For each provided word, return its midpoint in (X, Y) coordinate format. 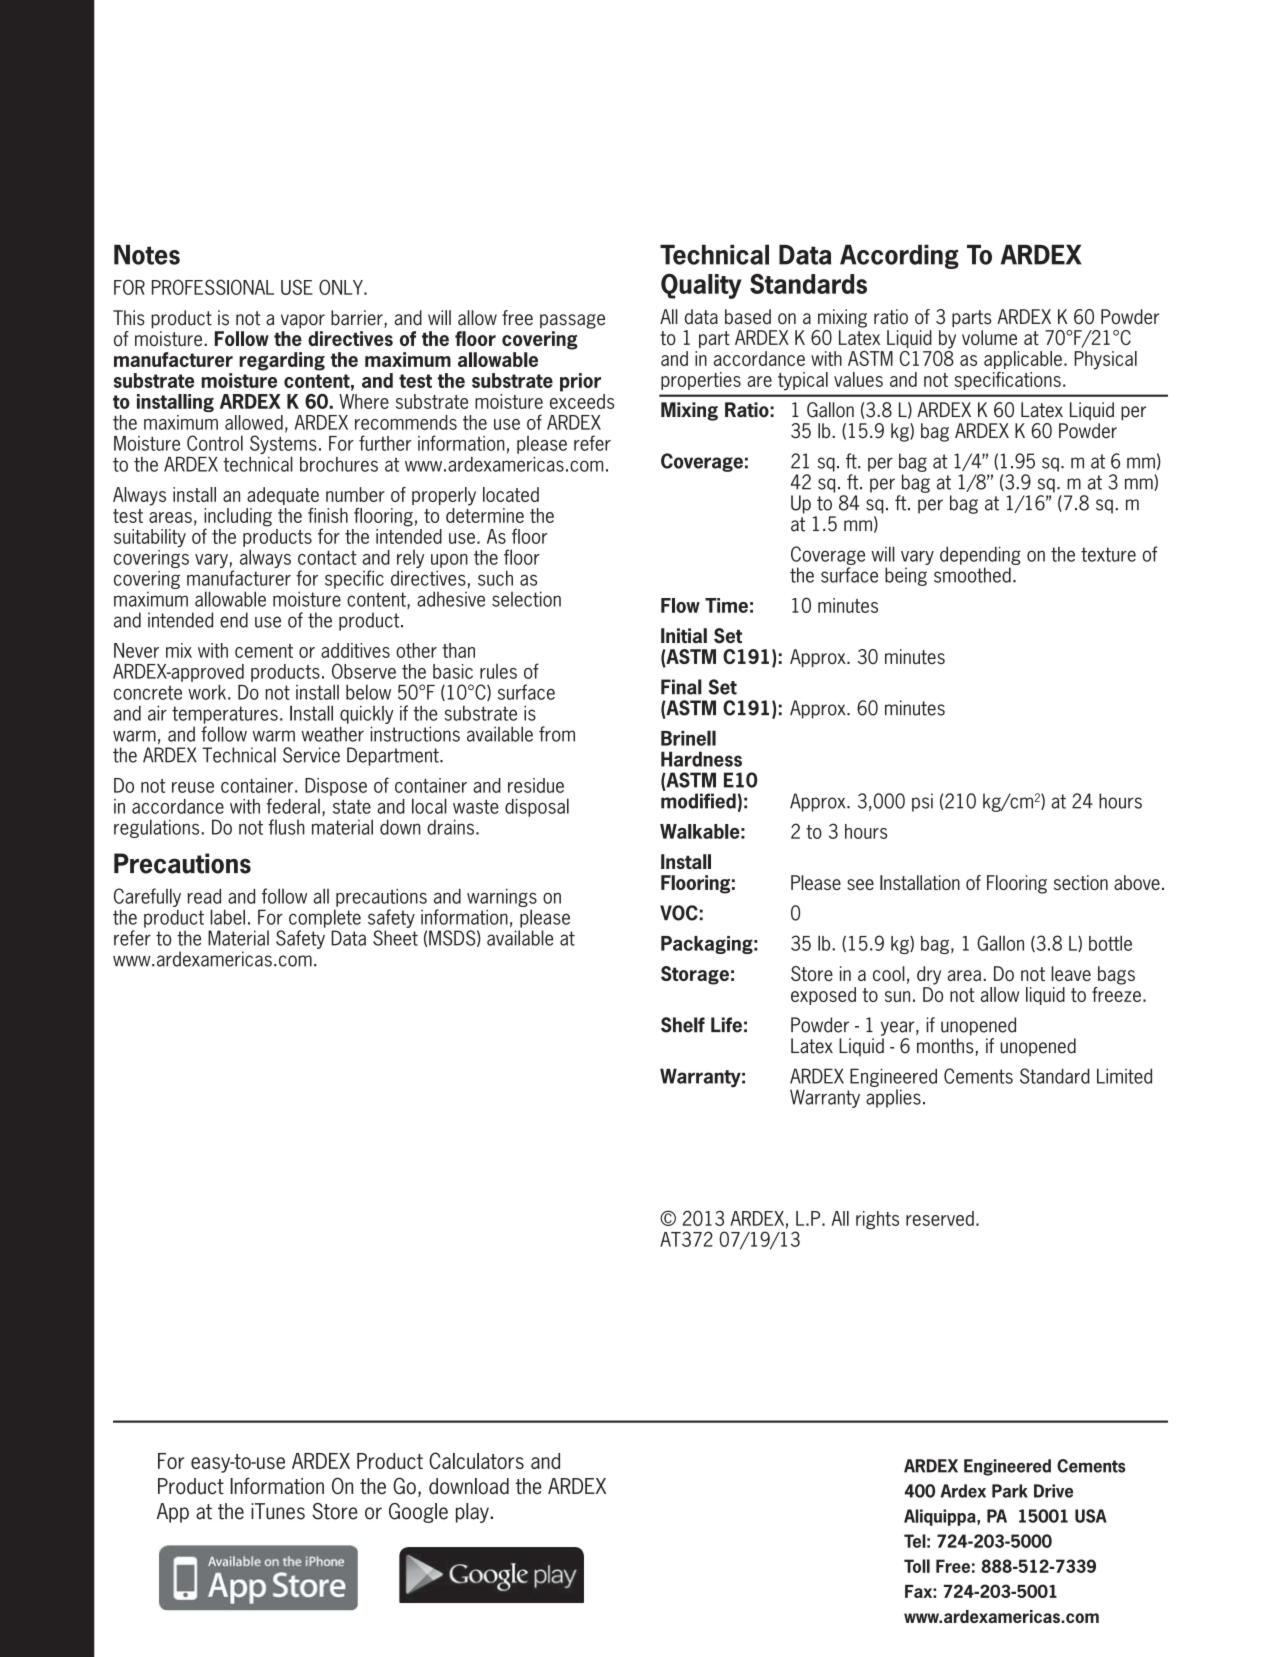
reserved (940, 1218)
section (1081, 882)
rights (877, 1220)
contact (327, 557)
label (227, 917)
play (473, 1513)
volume (989, 337)
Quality (701, 286)
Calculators (476, 1460)
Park (1010, 1491)
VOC (679, 913)
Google (418, 1513)
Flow (680, 605)
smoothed (972, 575)
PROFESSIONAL (213, 287)
